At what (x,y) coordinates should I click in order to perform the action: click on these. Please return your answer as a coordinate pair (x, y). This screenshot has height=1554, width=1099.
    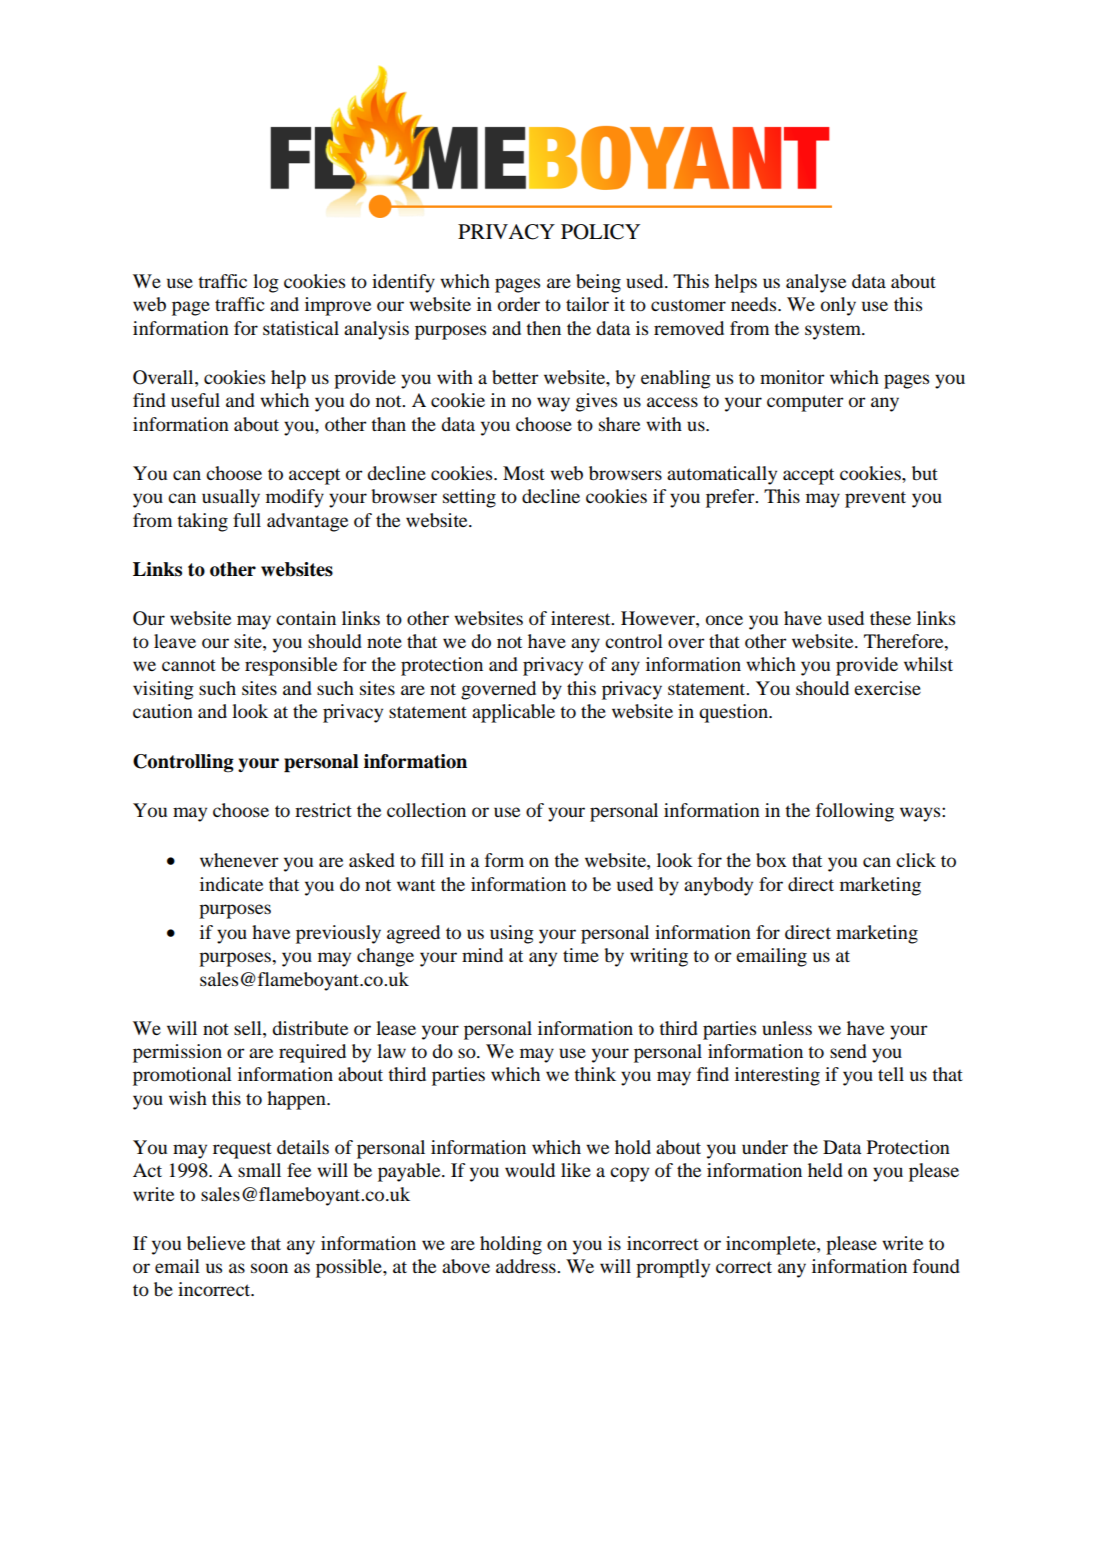
    Looking at the image, I should click on (890, 618).
